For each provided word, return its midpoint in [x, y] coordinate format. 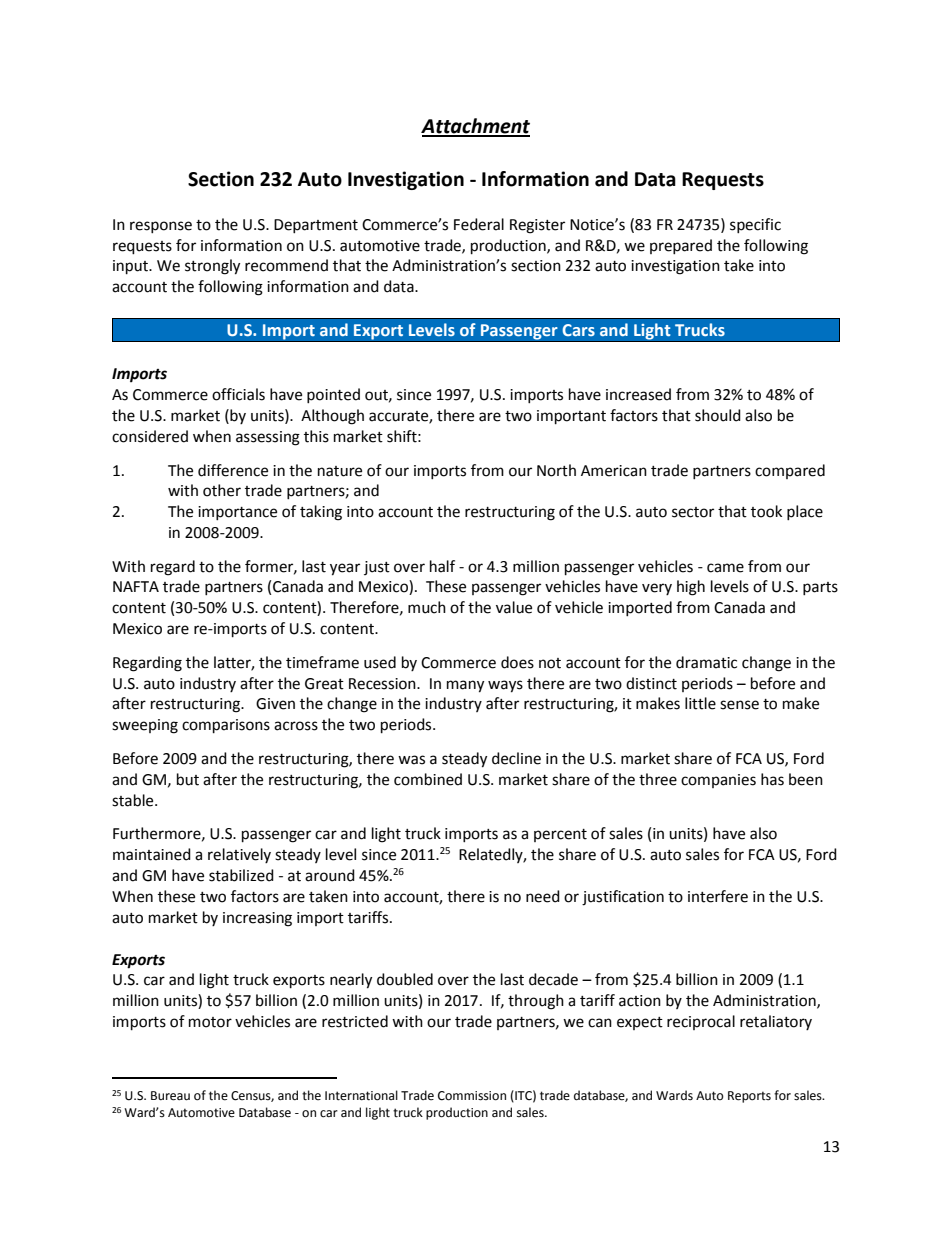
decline [516, 758]
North [556, 470]
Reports [749, 1097]
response [161, 227]
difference [233, 470]
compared [790, 471]
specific [755, 225]
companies [718, 781]
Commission [472, 1096]
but [188, 779]
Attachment [475, 127]
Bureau [170, 1096]
